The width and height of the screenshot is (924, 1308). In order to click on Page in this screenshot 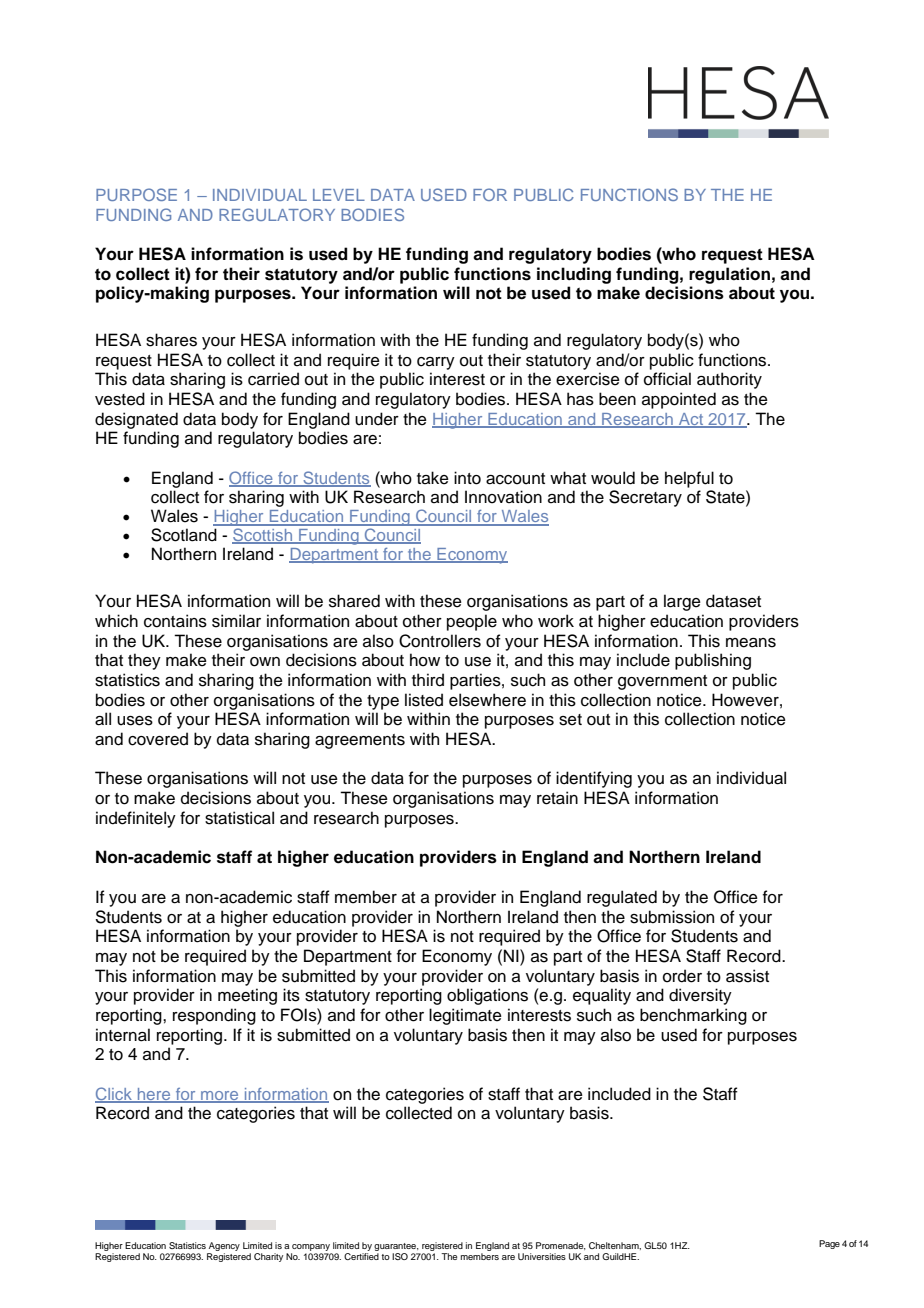, I will do `click(829, 1244)`.
